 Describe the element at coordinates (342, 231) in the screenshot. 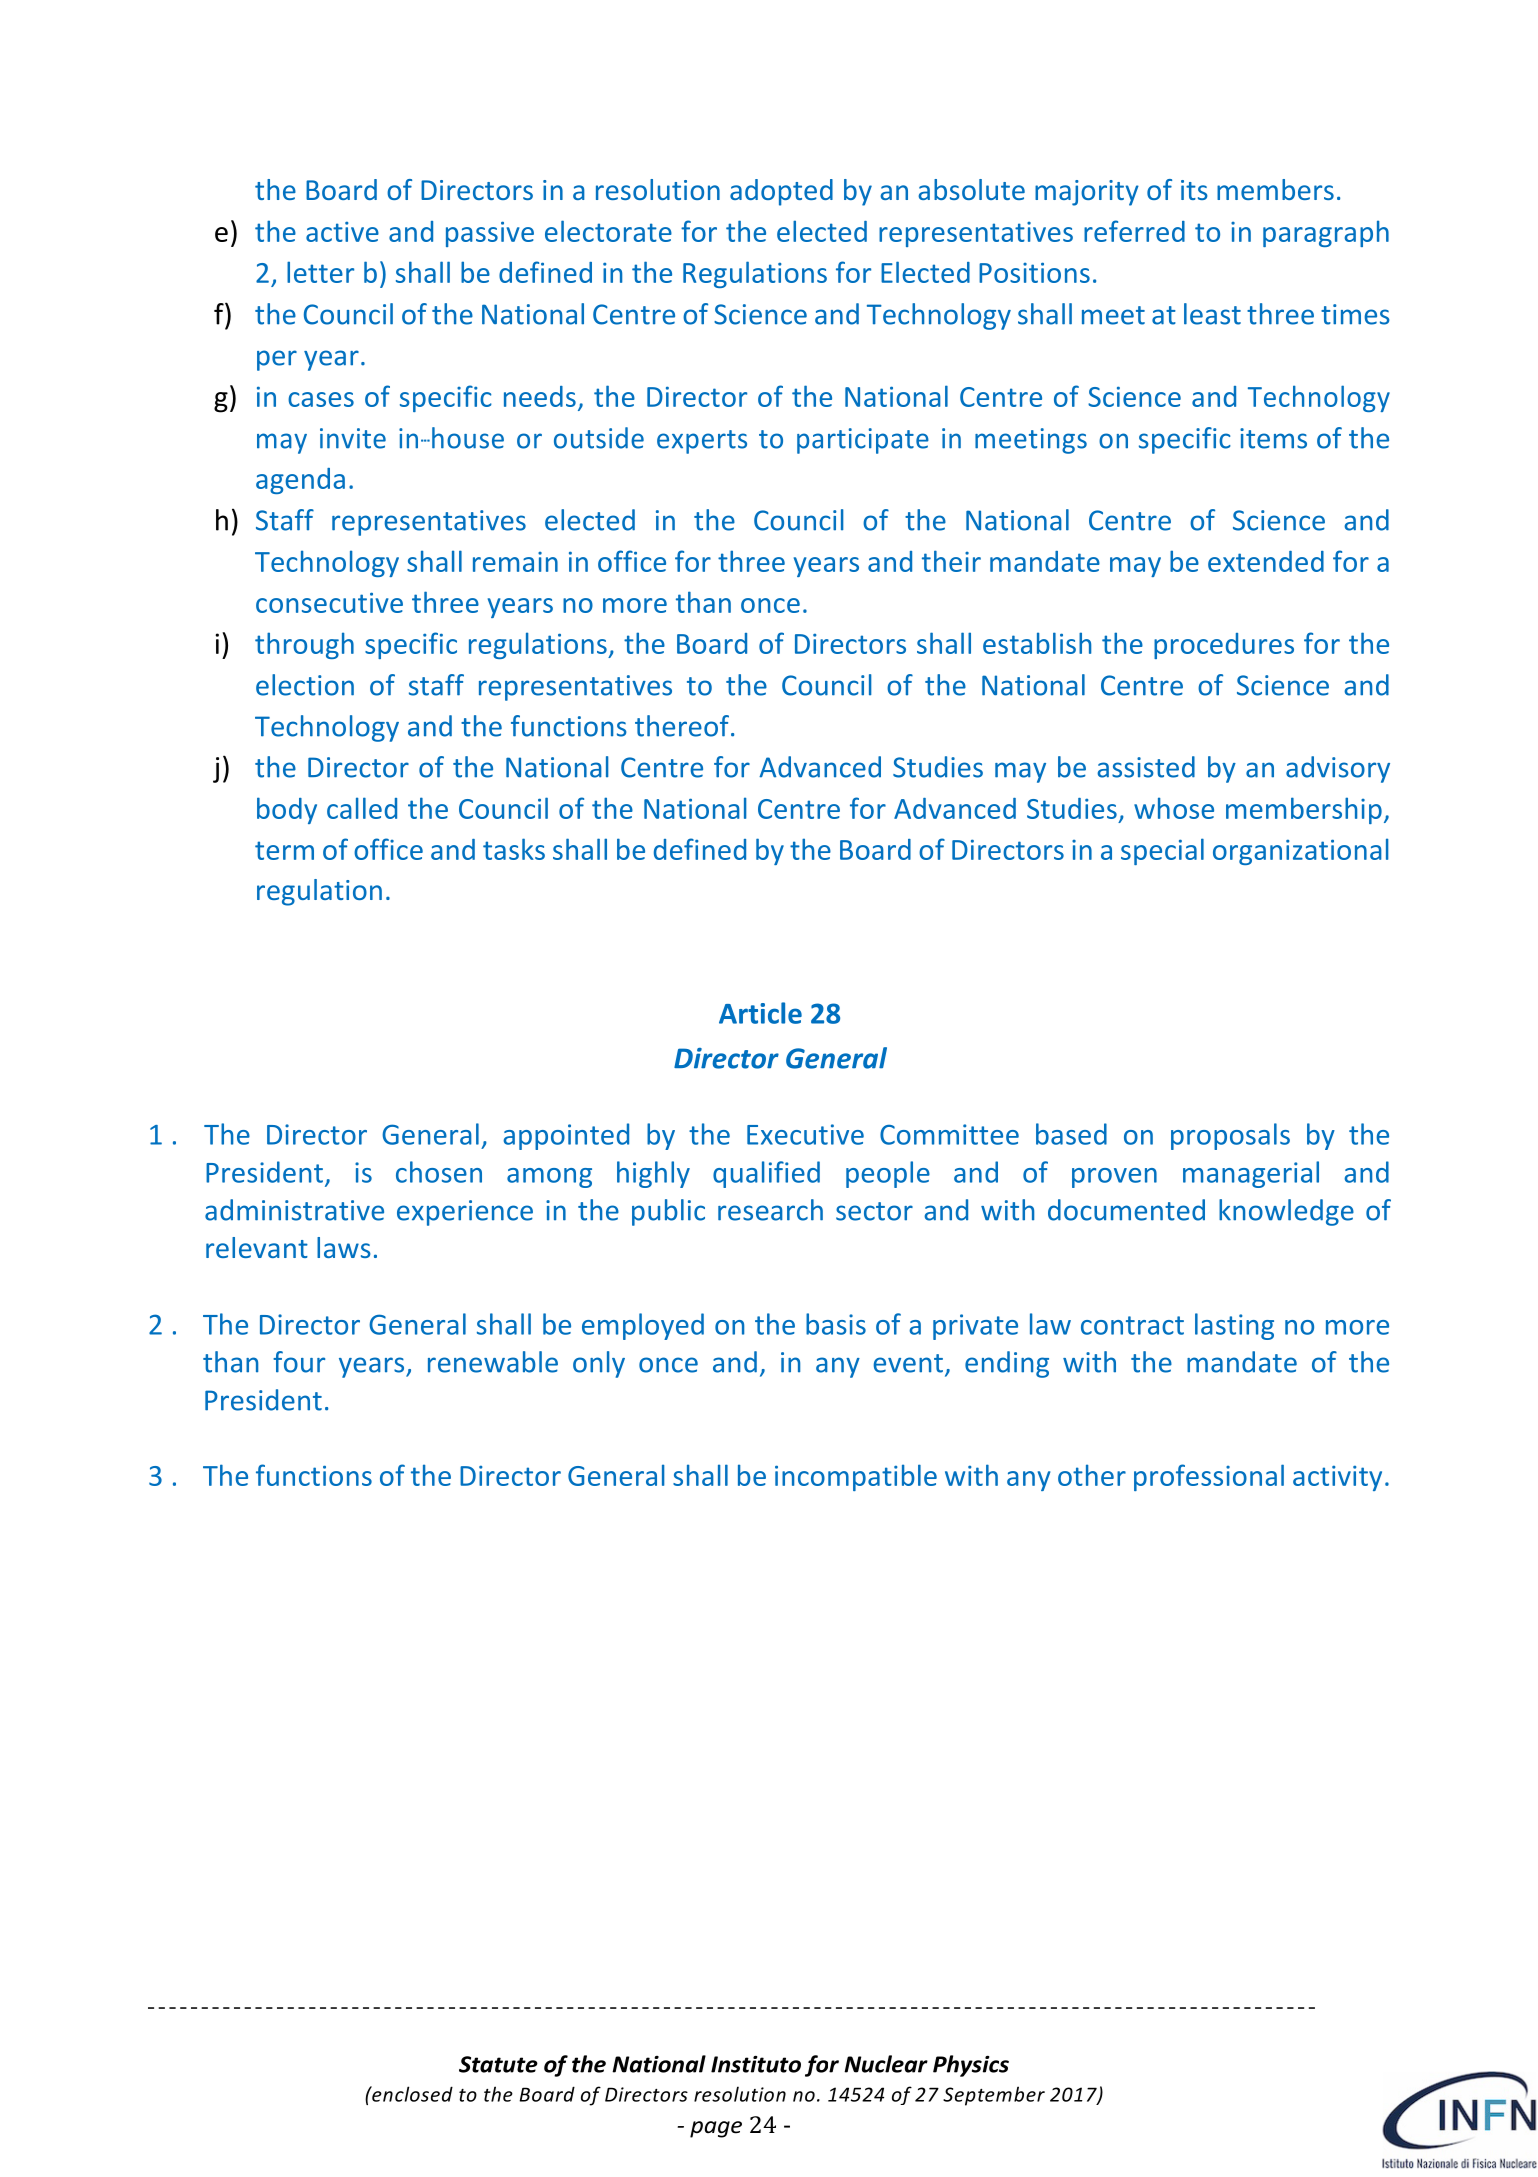

I see `active` at that location.
